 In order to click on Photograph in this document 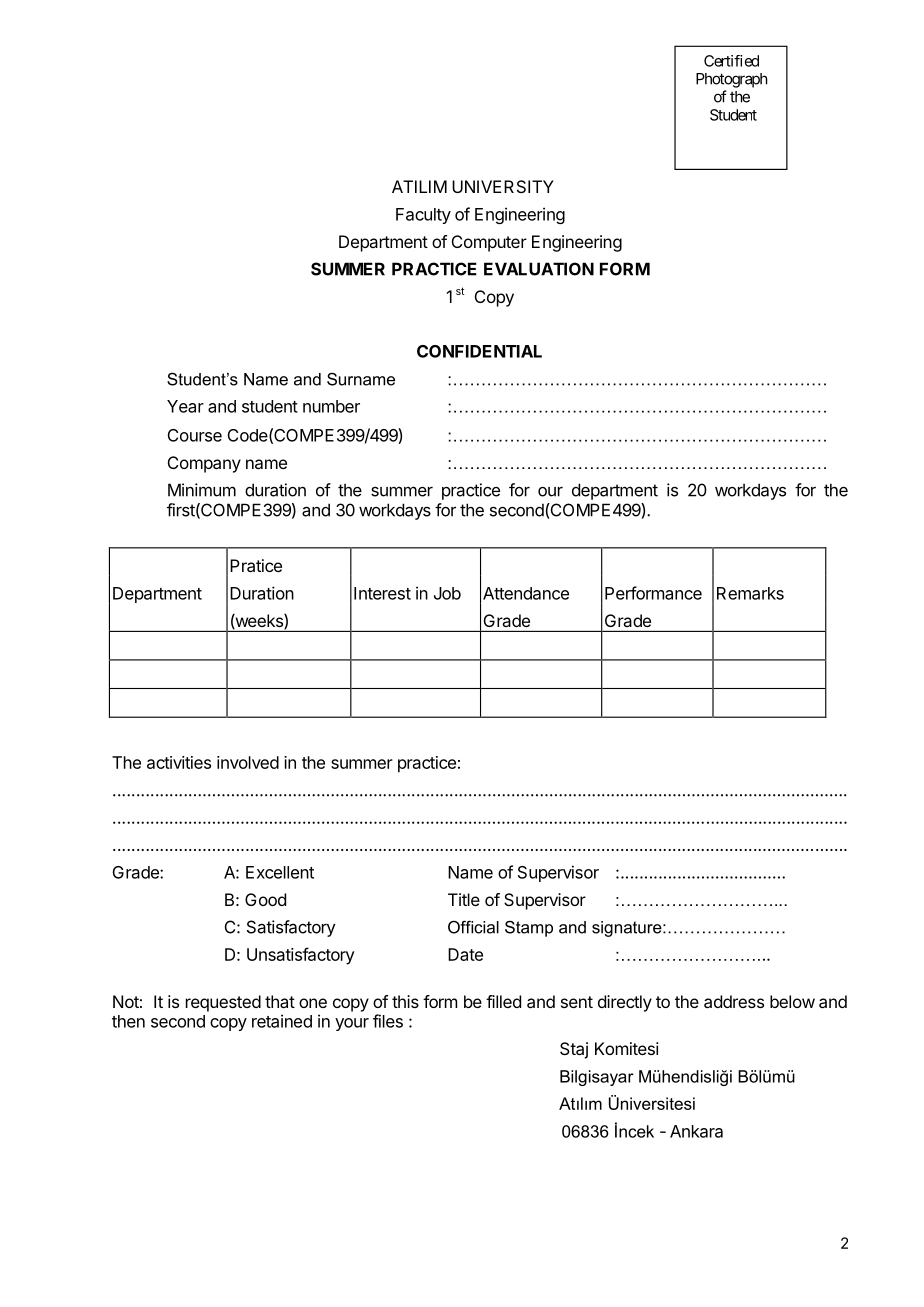, I will do `click(732, 80)`.
